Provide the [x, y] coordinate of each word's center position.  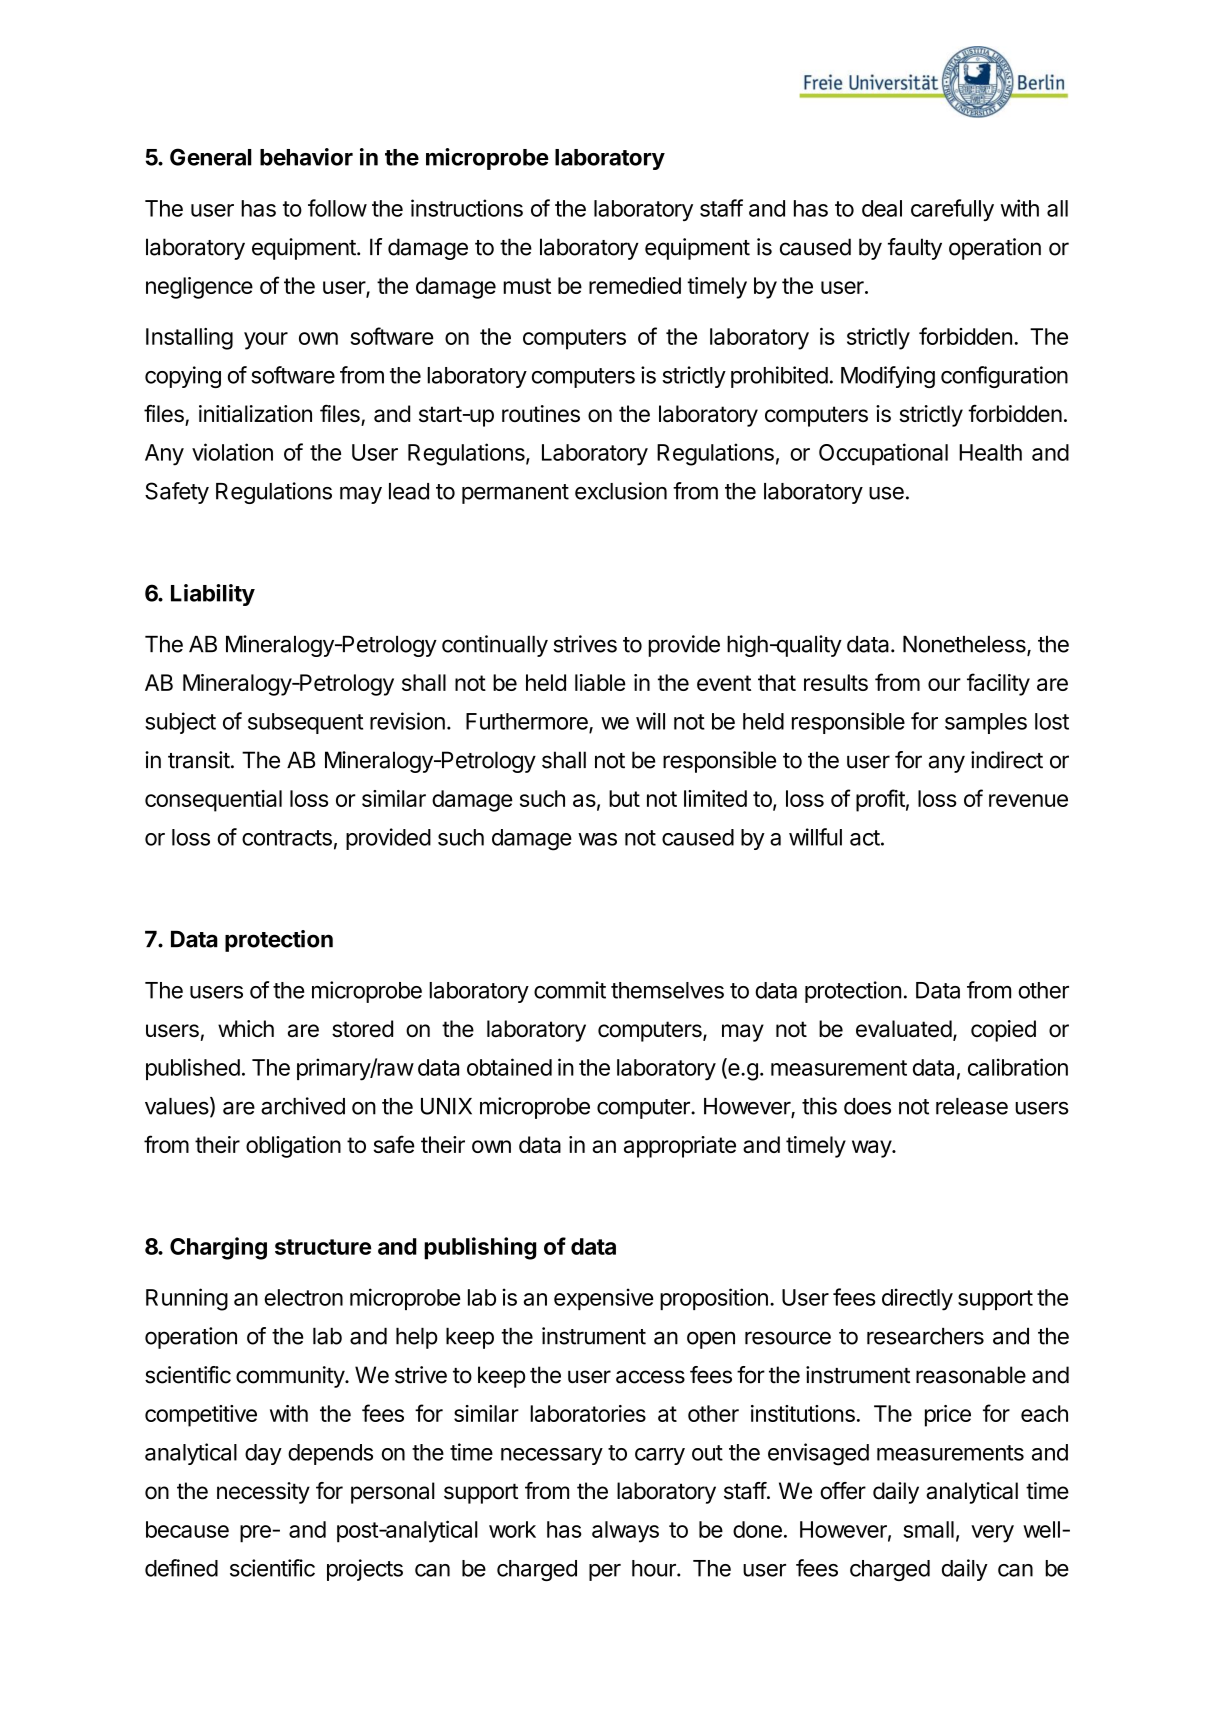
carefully [952, 210]
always [625, 1532]
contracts [287, 838]
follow [337, 208]
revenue [1028, 800]
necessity [263, 1493]
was [597, 839]
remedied [635, 285]
